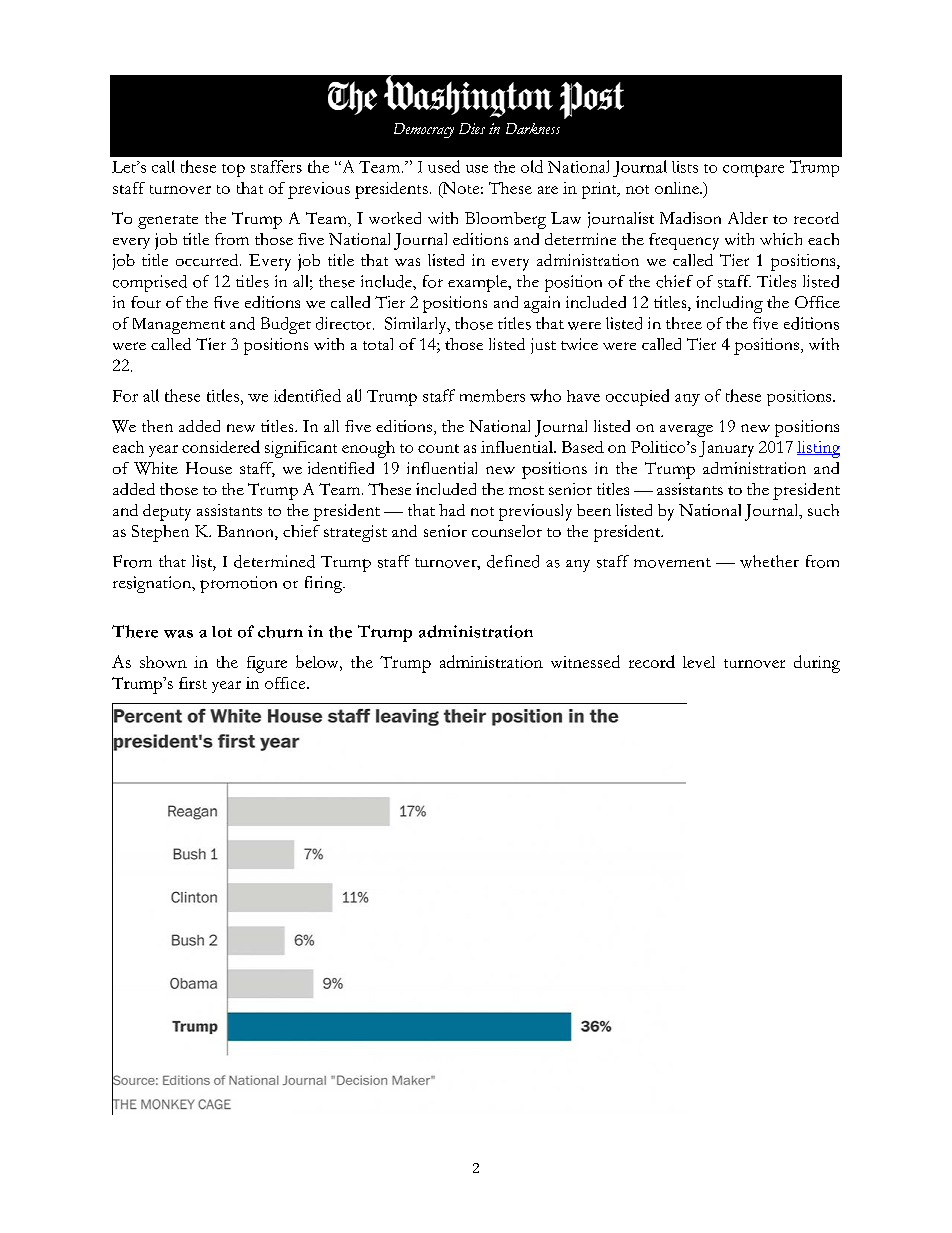 Image resolution: width=952 pixels, height=1233 pixels. I want to click on average, so click(686, 431).
